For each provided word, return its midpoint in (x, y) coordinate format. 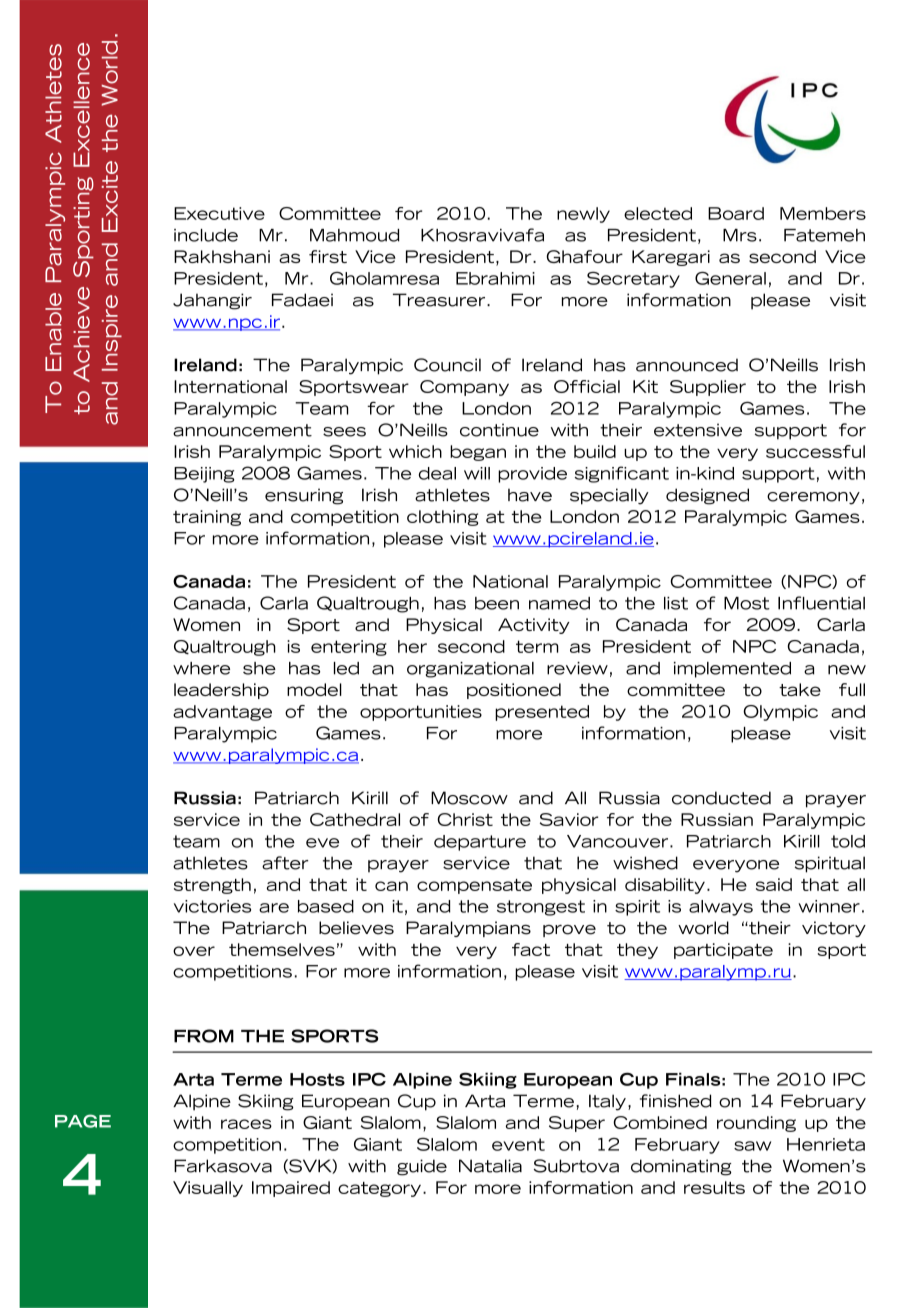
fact (531, 949)
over (194, 951)
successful (815, 451)
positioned (514, 691)
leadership (221, 691)
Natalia (490, 1166)
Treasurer (440, 300)
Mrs (740, 235)
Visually (208, 1189)
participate (723, 951)
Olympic (780, 713)
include (206, 235)
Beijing (204, 475)
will (477, 473)
